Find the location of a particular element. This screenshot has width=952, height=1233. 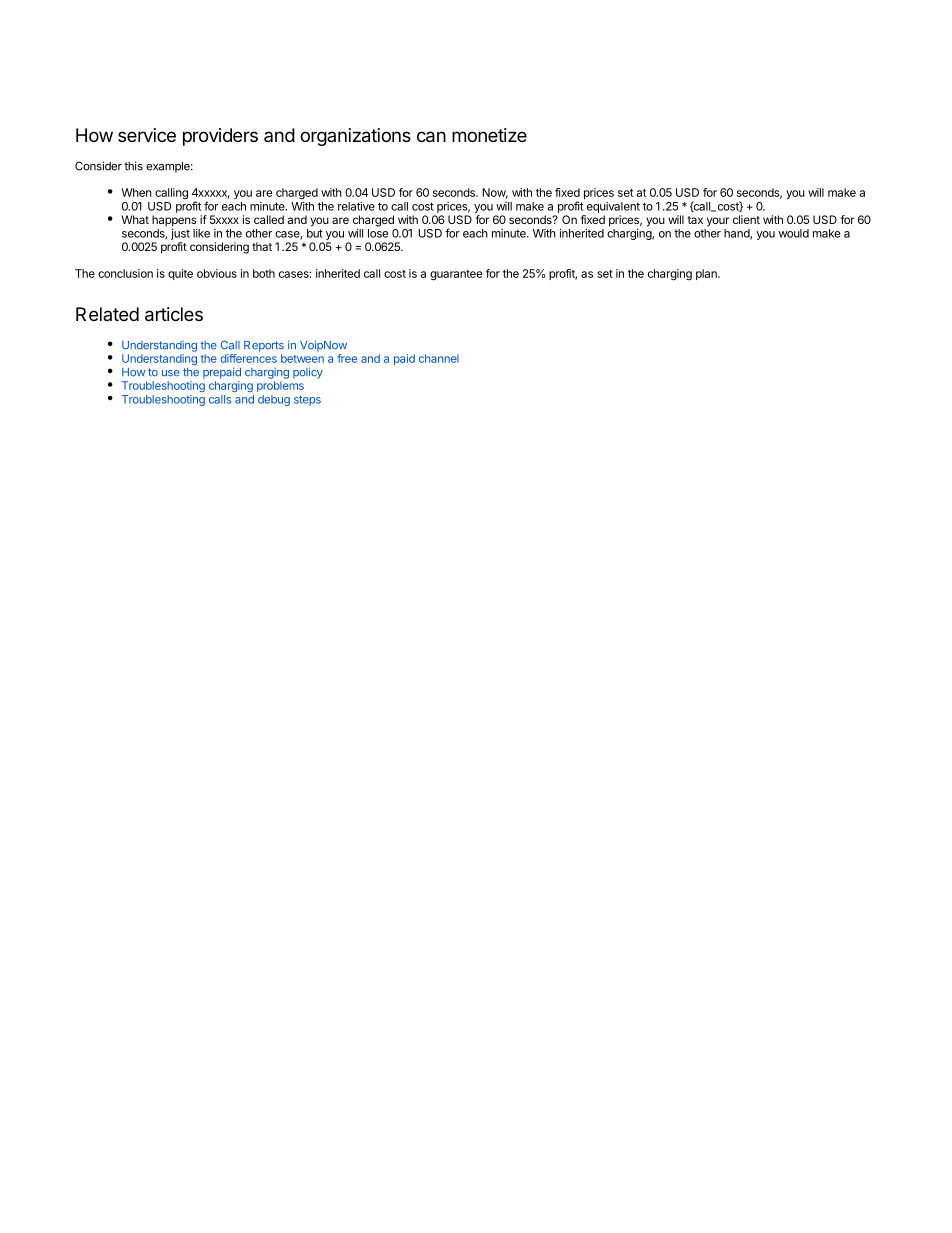

providers is located at coordinates (220, 137).
